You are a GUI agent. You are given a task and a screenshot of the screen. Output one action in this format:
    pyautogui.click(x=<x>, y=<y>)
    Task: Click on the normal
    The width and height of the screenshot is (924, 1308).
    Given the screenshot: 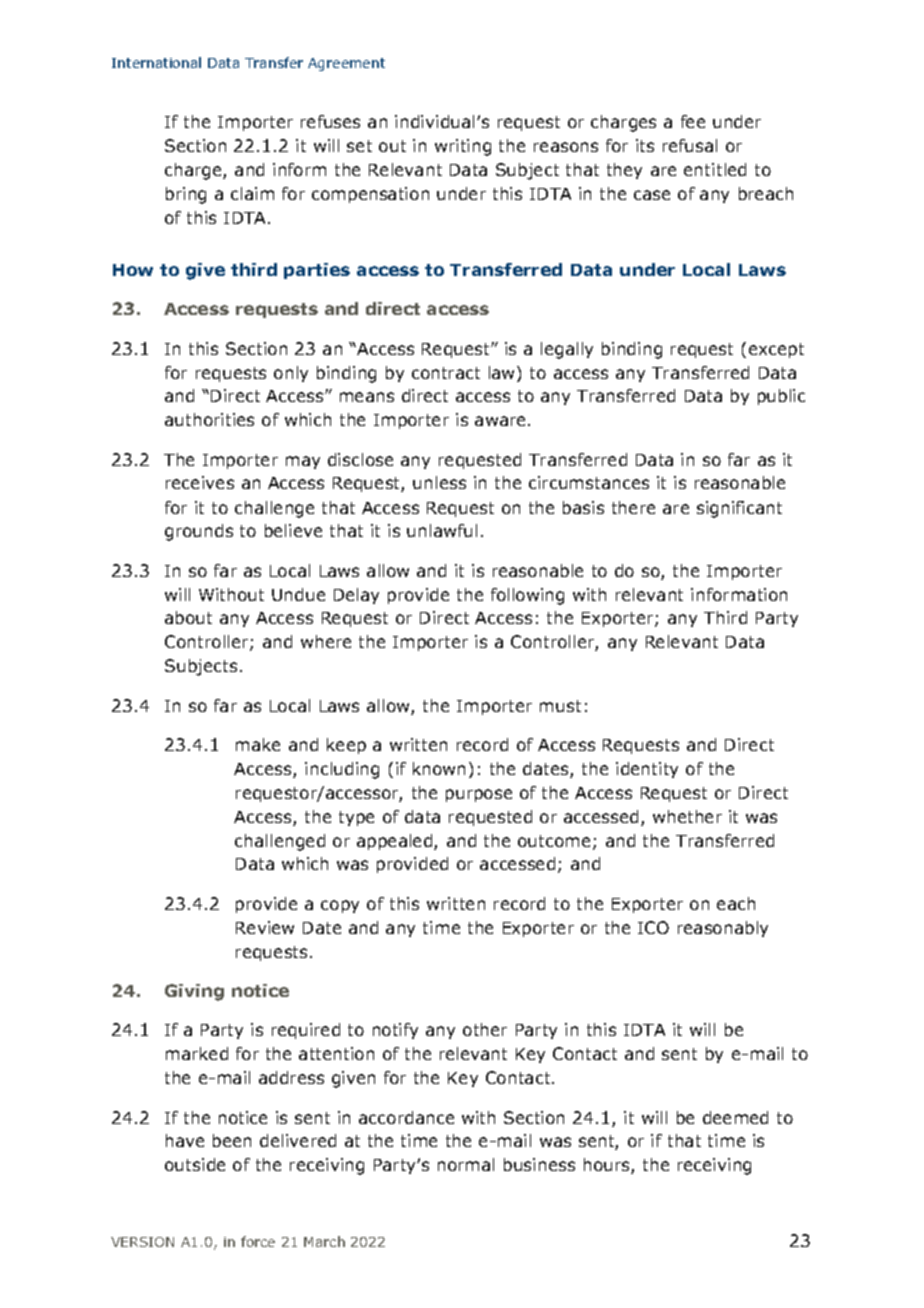 What is the action you would take?
    pyautogui.click(x=466, y=1164)
